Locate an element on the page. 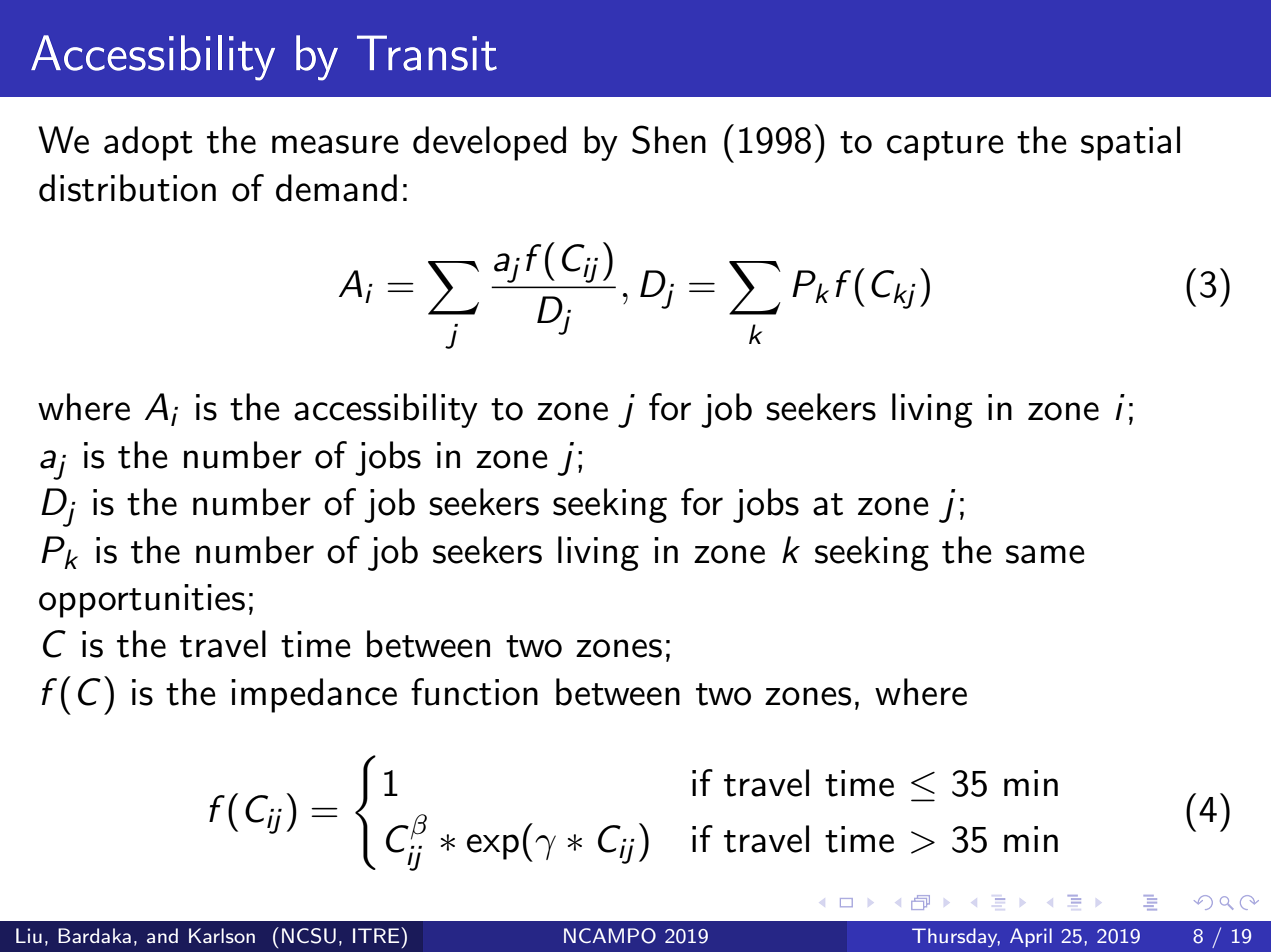 The height and width of the page is (952, 1271). distribution is located at coordinates (127, 188).
